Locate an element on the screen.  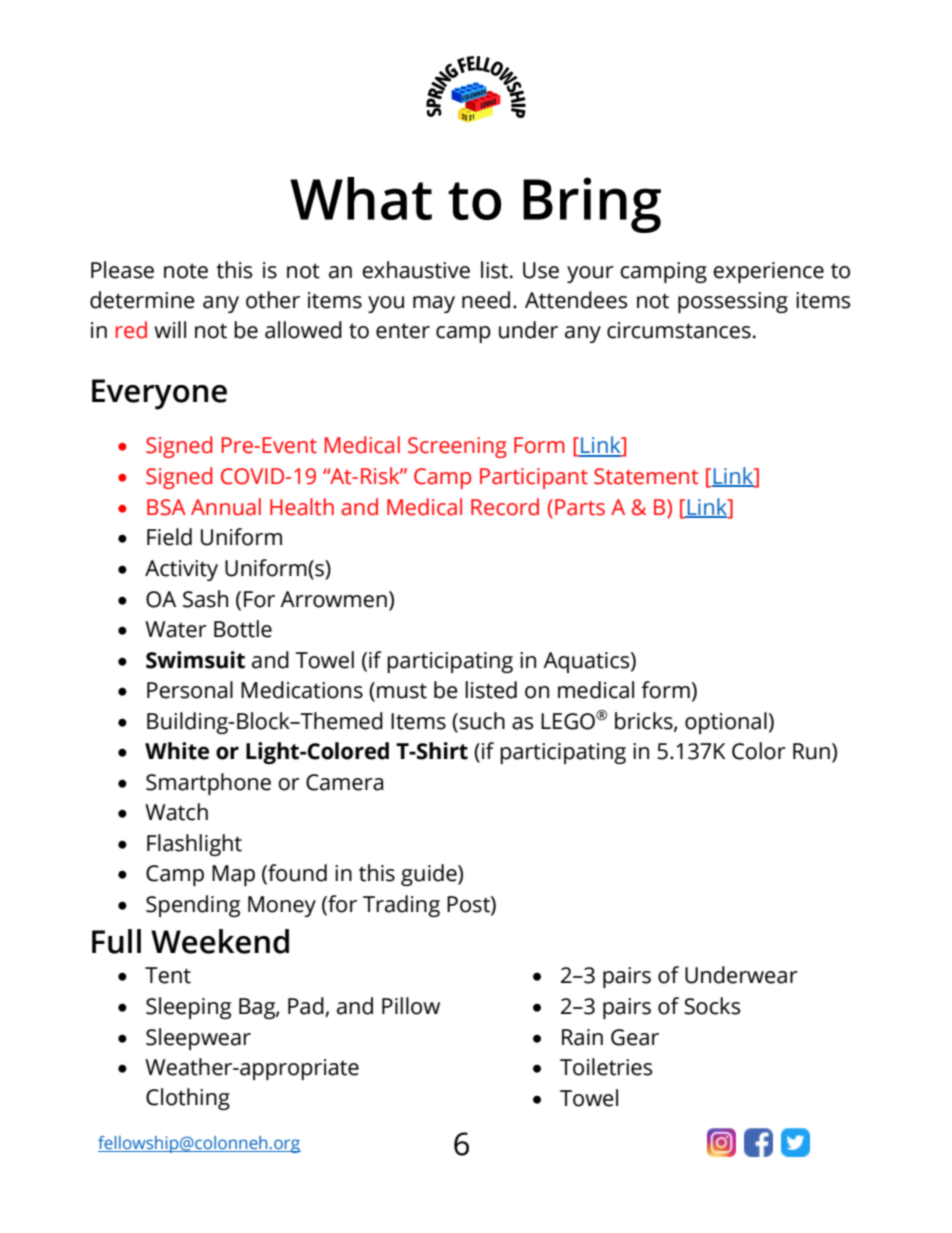
must is located at coordinates (402, 691).
